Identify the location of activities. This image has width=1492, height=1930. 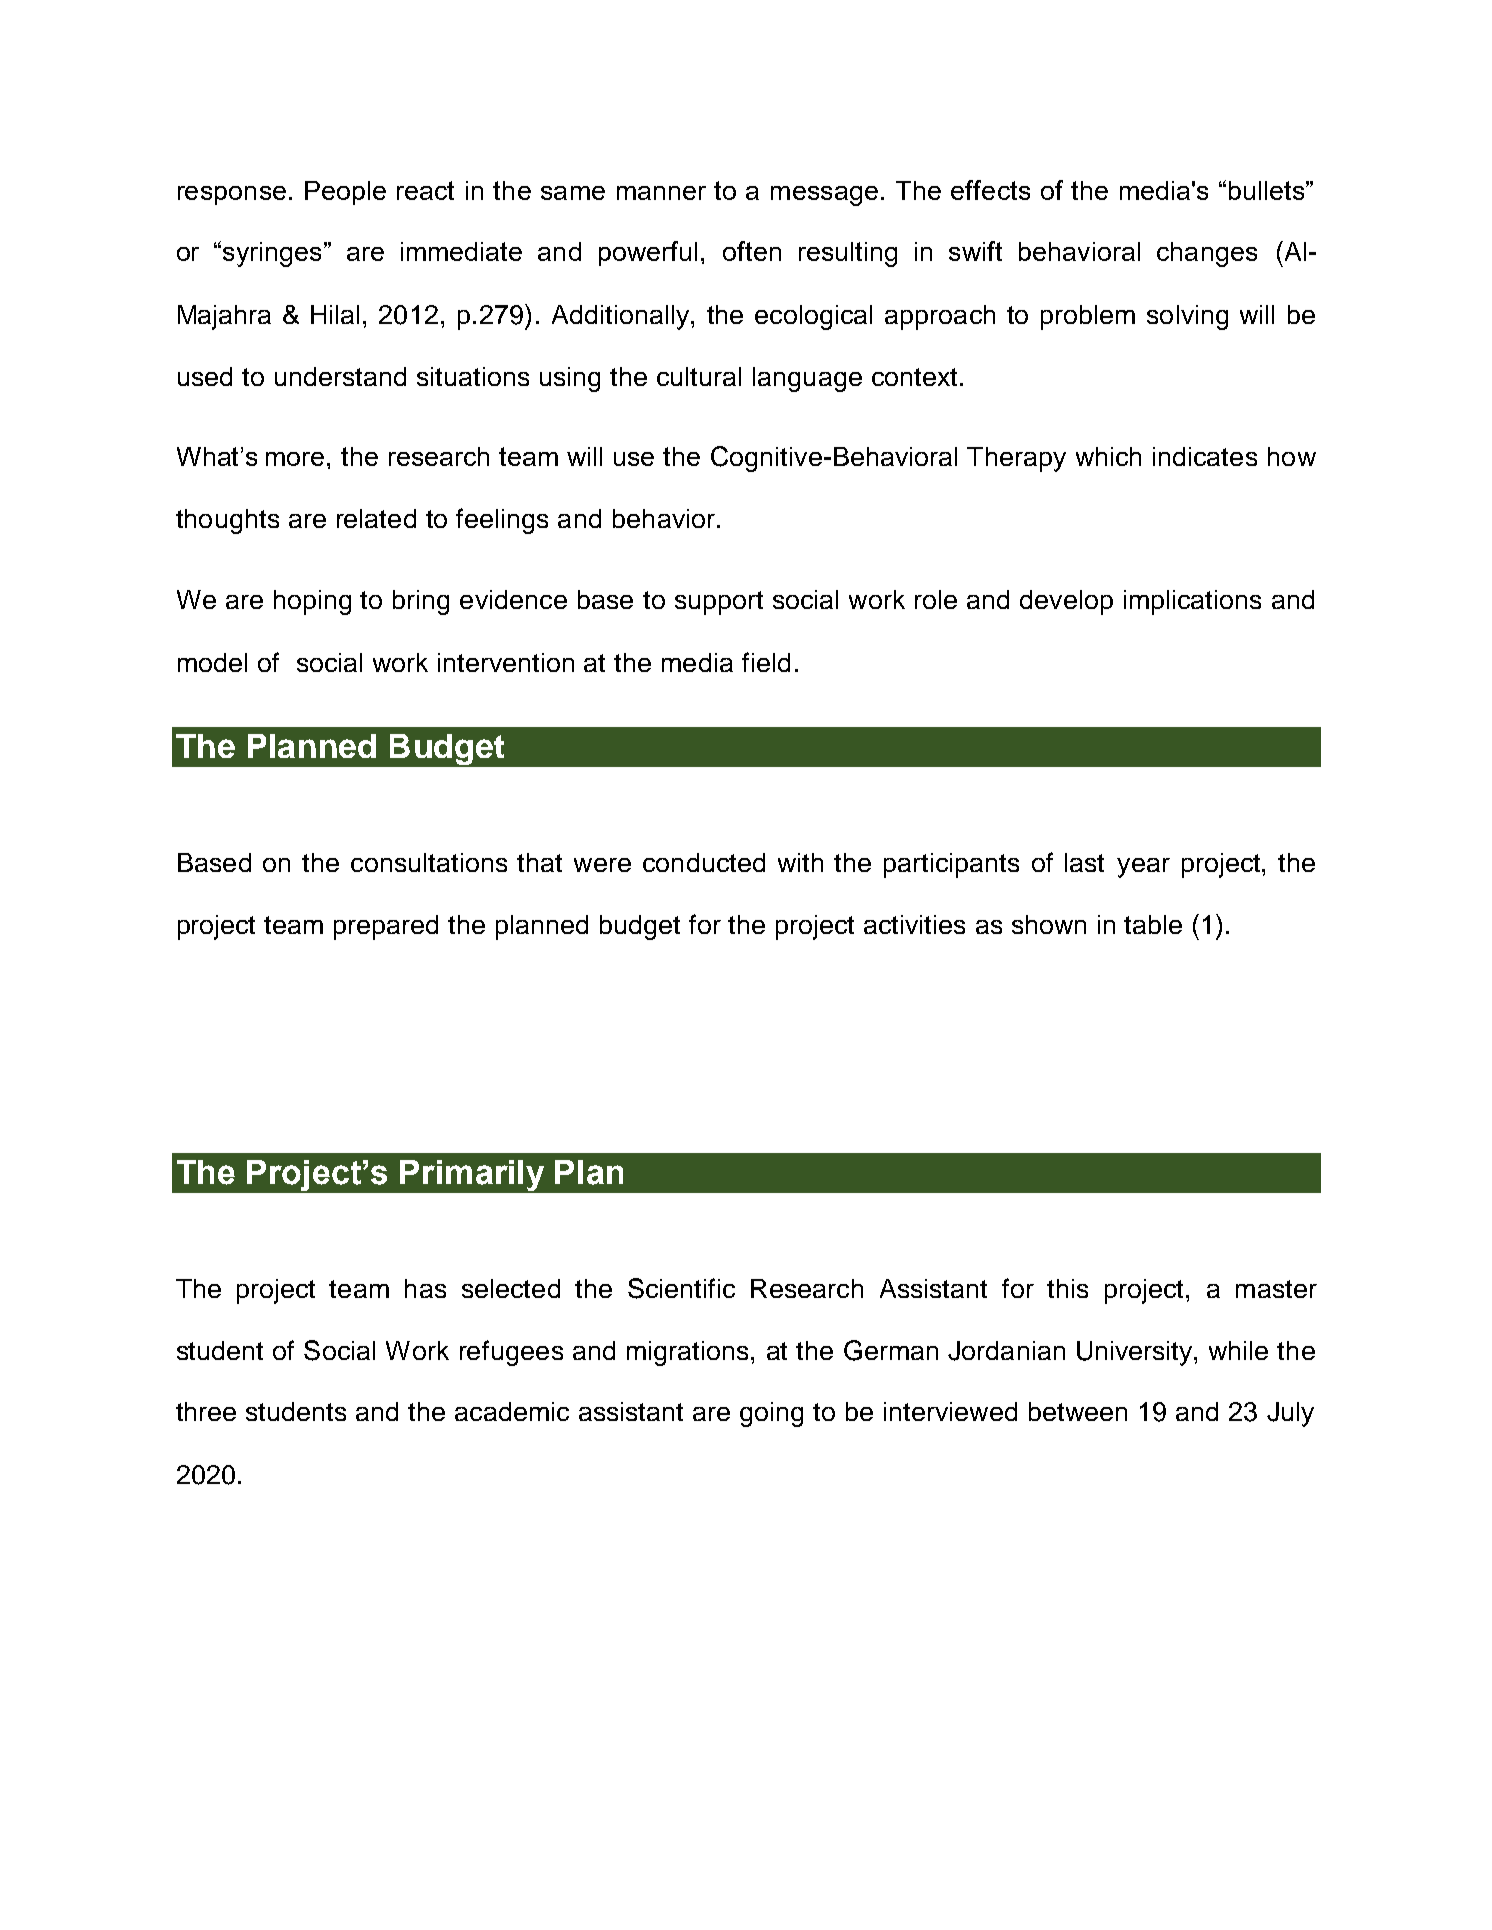
(914, 924).
